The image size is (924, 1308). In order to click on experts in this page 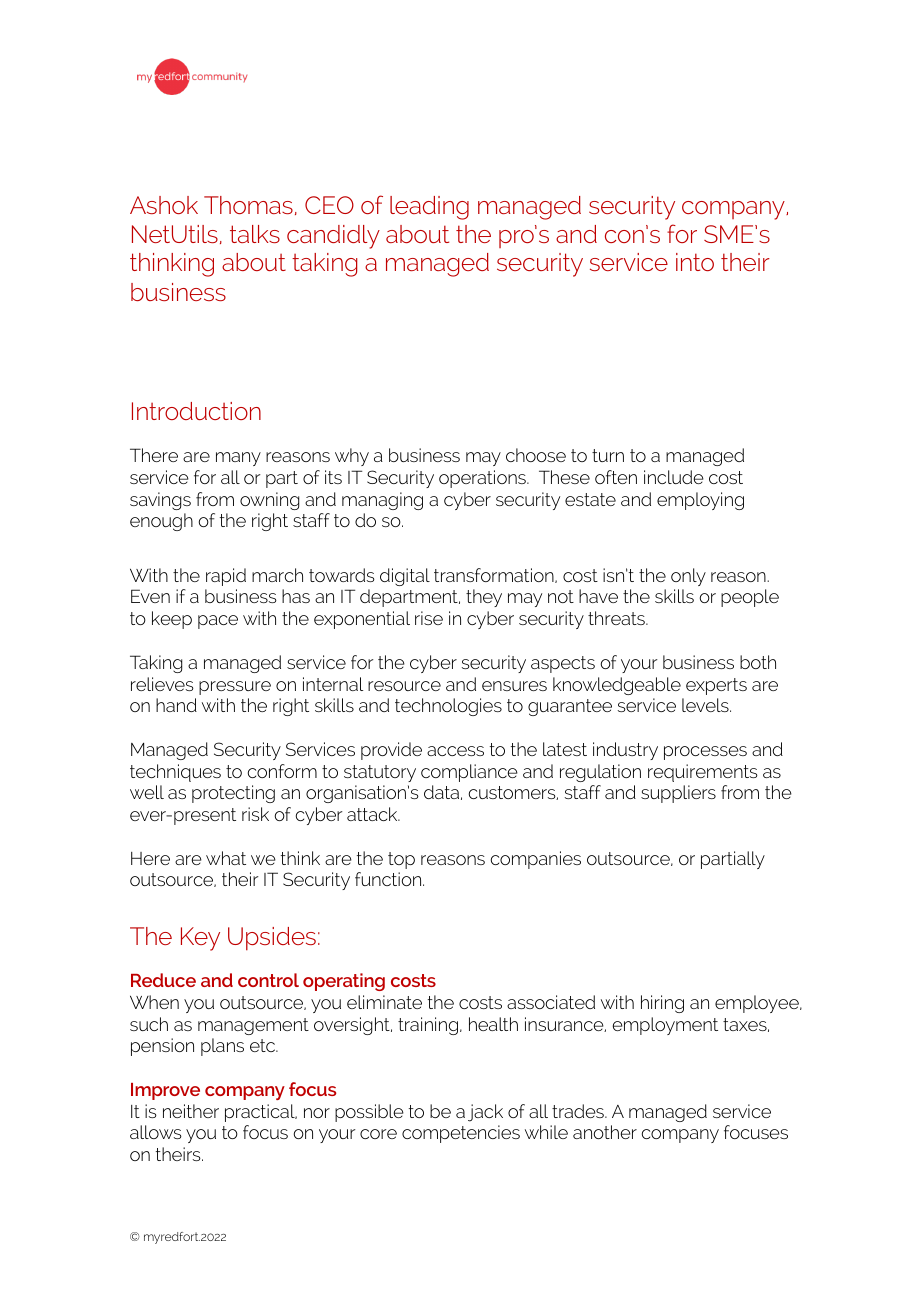, I will do `click(716, 686)`.
